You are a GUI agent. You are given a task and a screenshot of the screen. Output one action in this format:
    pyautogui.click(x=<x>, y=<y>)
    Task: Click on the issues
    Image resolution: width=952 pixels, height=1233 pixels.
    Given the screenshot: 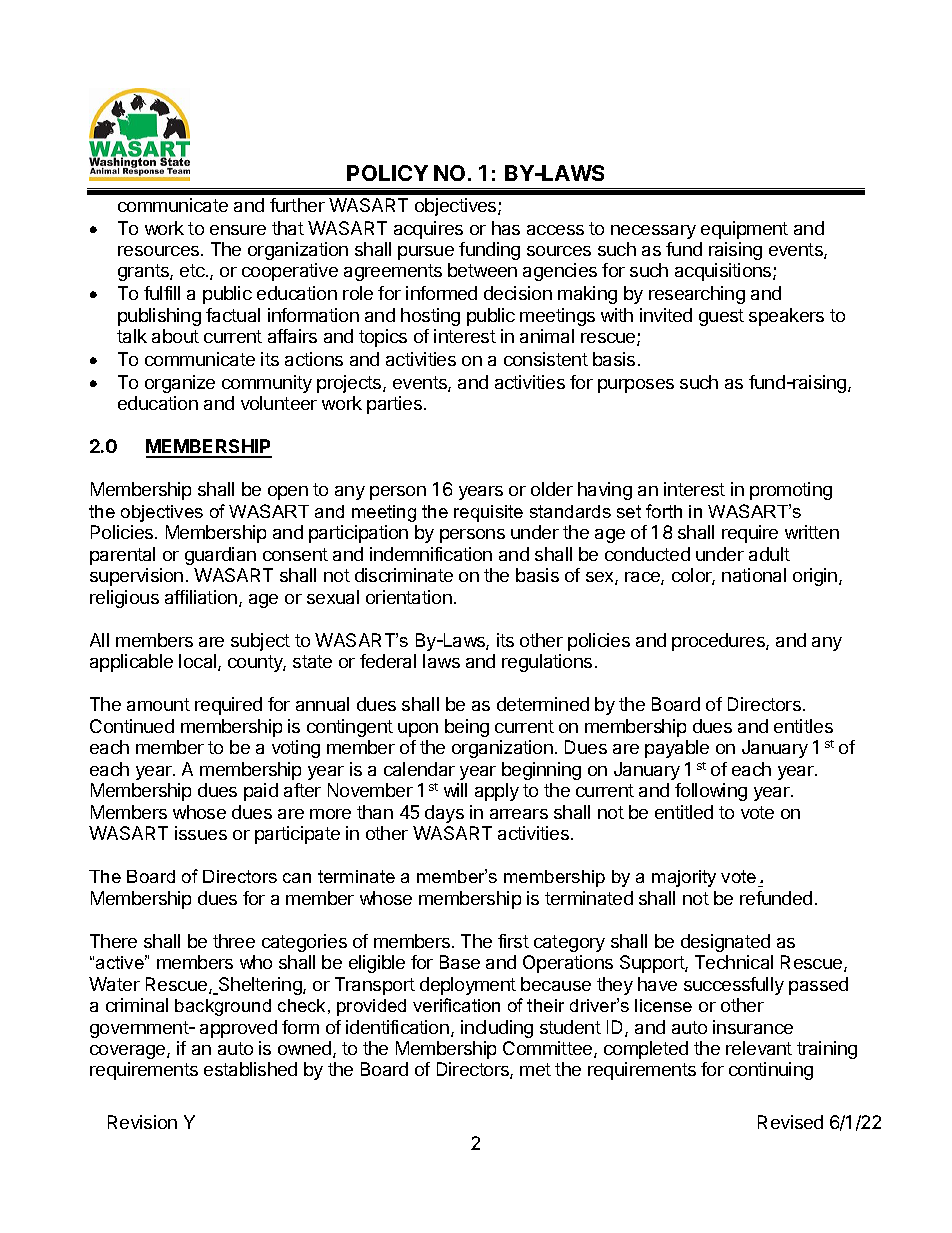 What is the action you would take?
    pyautogui.click(x=201, y=833)
